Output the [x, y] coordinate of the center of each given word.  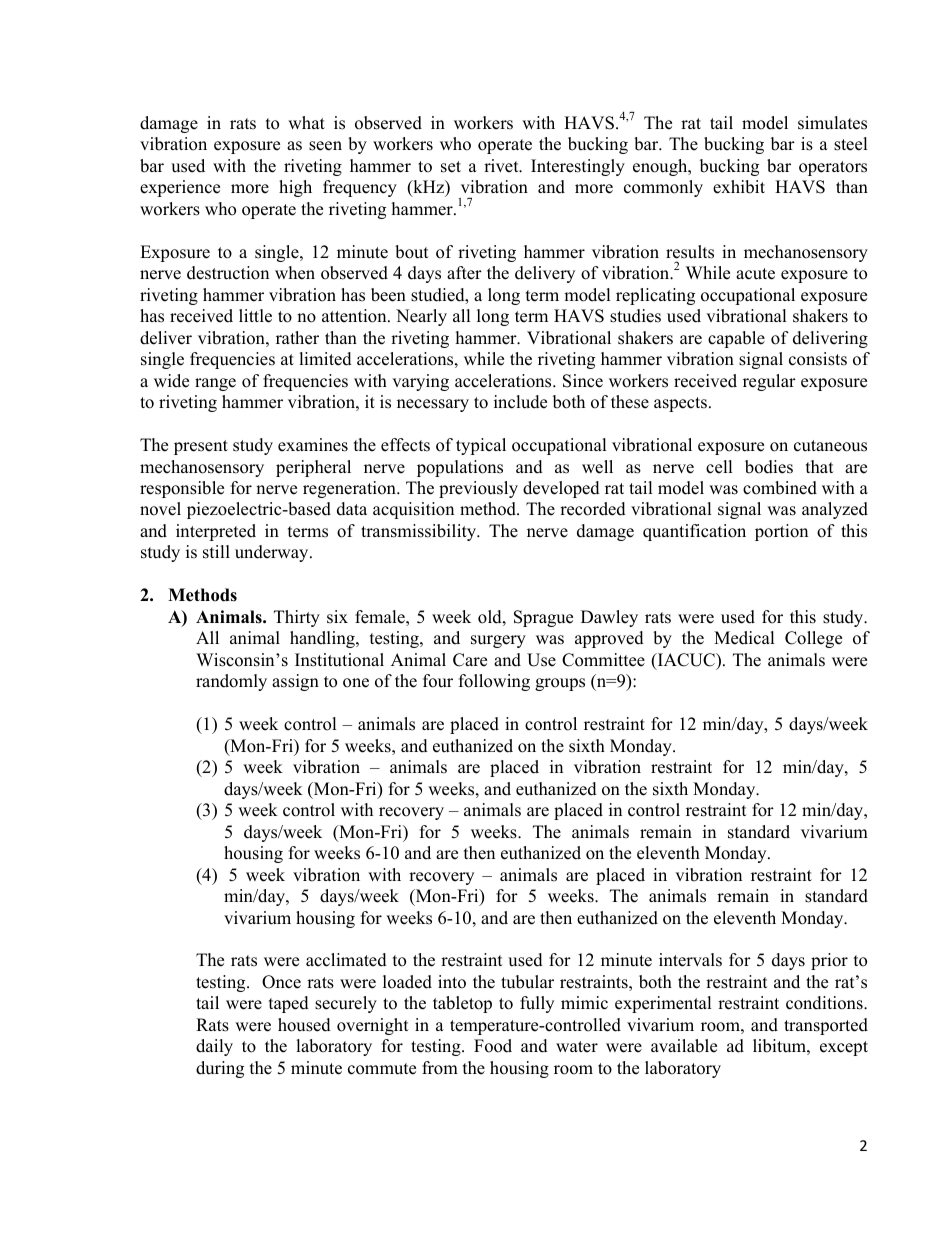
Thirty [297, 618]
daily [214, 1047]
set [451, 167]
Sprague [543, 618]
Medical [744, 638]
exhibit [739, 187]
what [306, 122]
